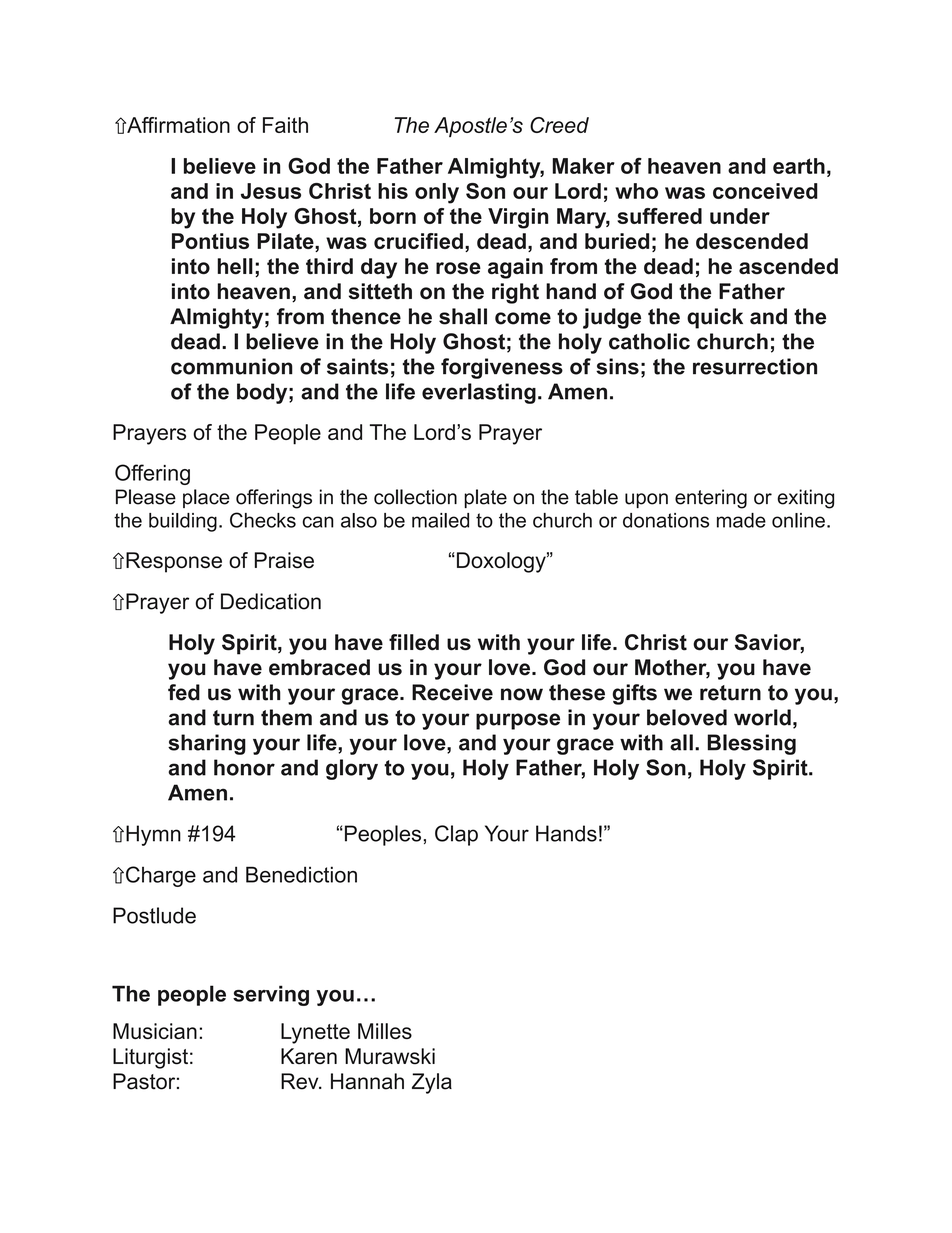  I want to click on sharing, so click(207, 744).
